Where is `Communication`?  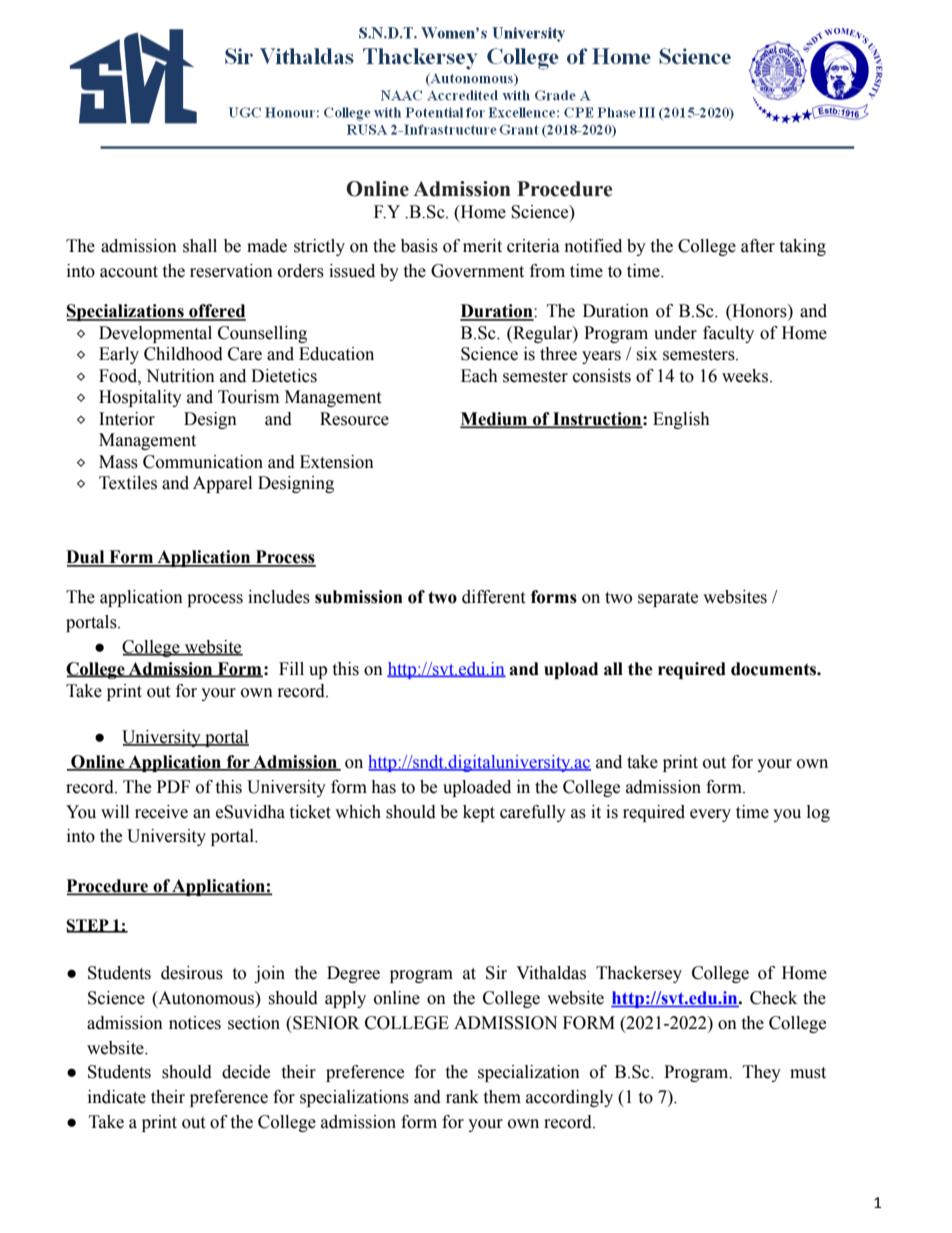 Communication is located at coordinates (203, 462).
